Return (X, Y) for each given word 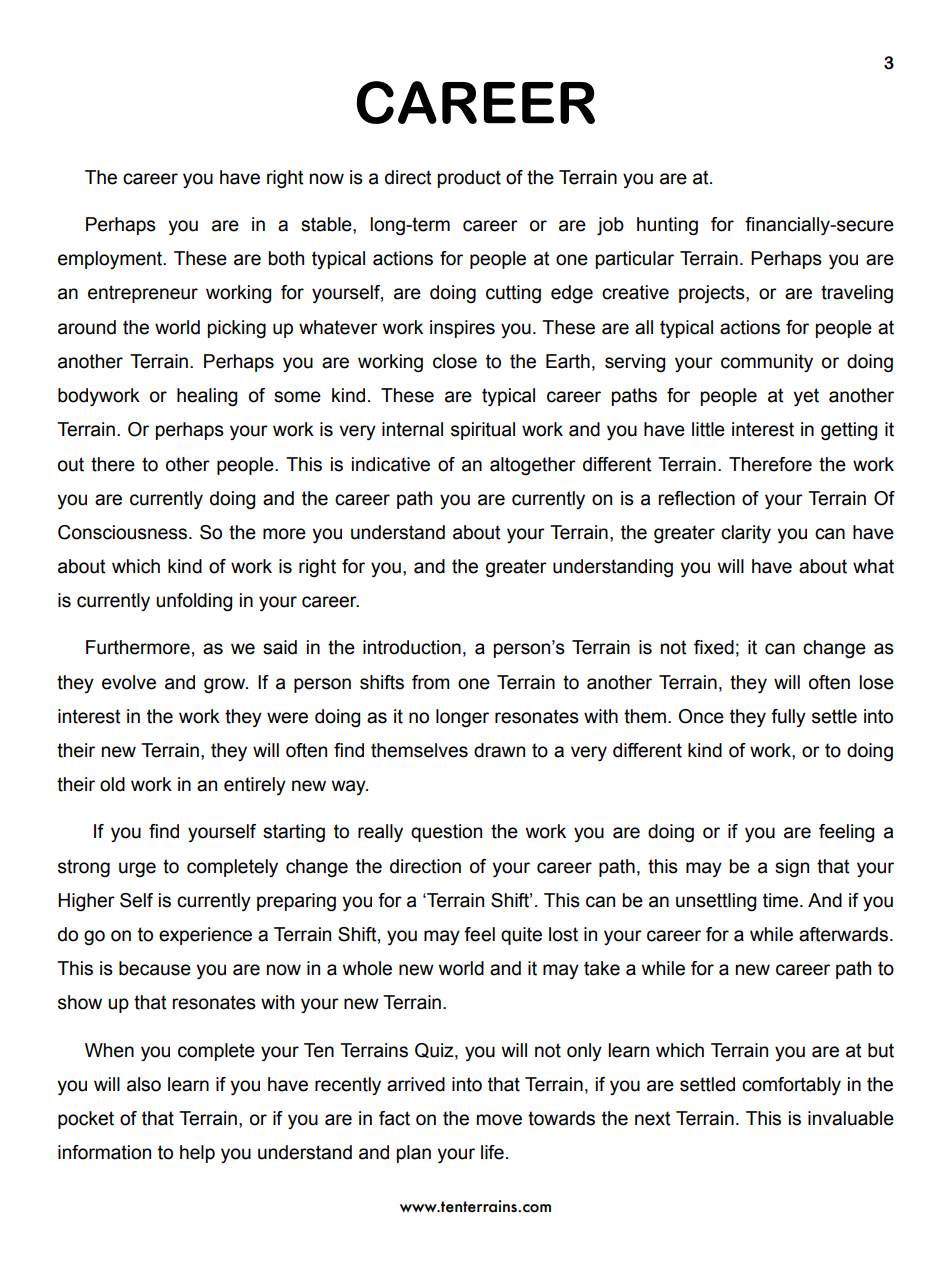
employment (111, 260)
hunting (667, 226)
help (197, 1154)
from (431, 682)
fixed (714, 647)
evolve (129, 682)
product (469, 179)
